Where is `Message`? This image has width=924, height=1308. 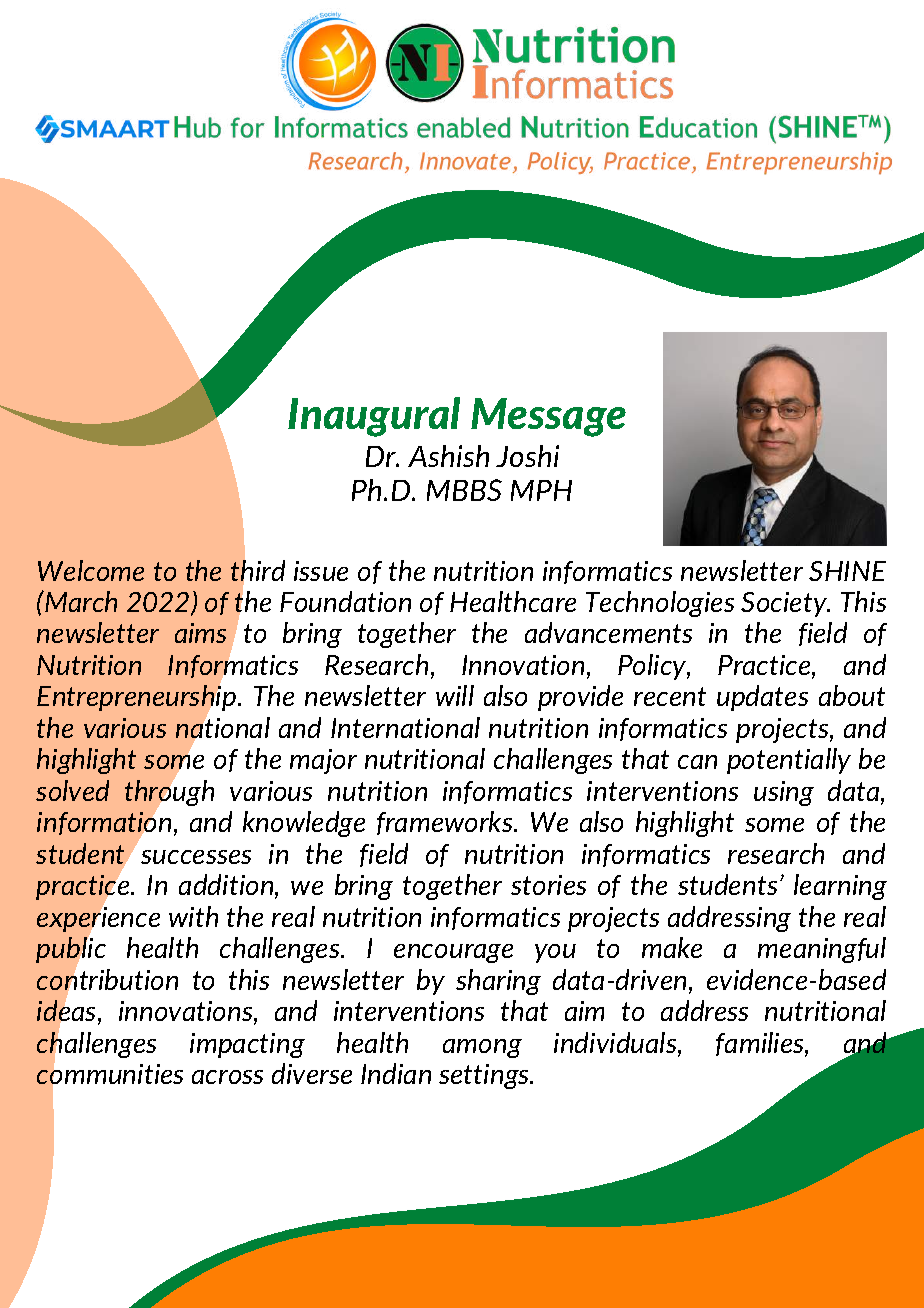
Message is located at coordinates (548, 417).
